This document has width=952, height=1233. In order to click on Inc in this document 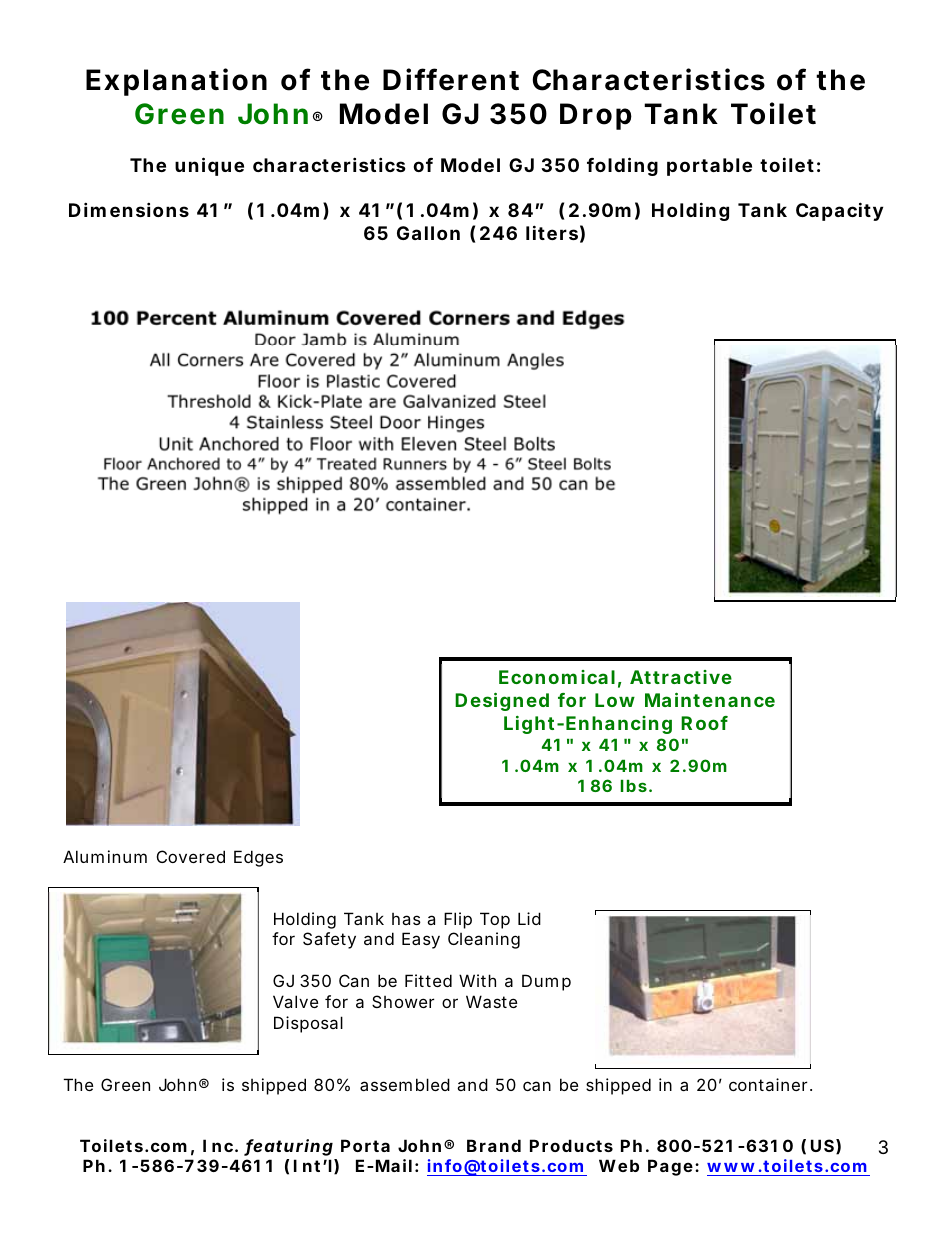, I will do `click(218, 1145)`.
